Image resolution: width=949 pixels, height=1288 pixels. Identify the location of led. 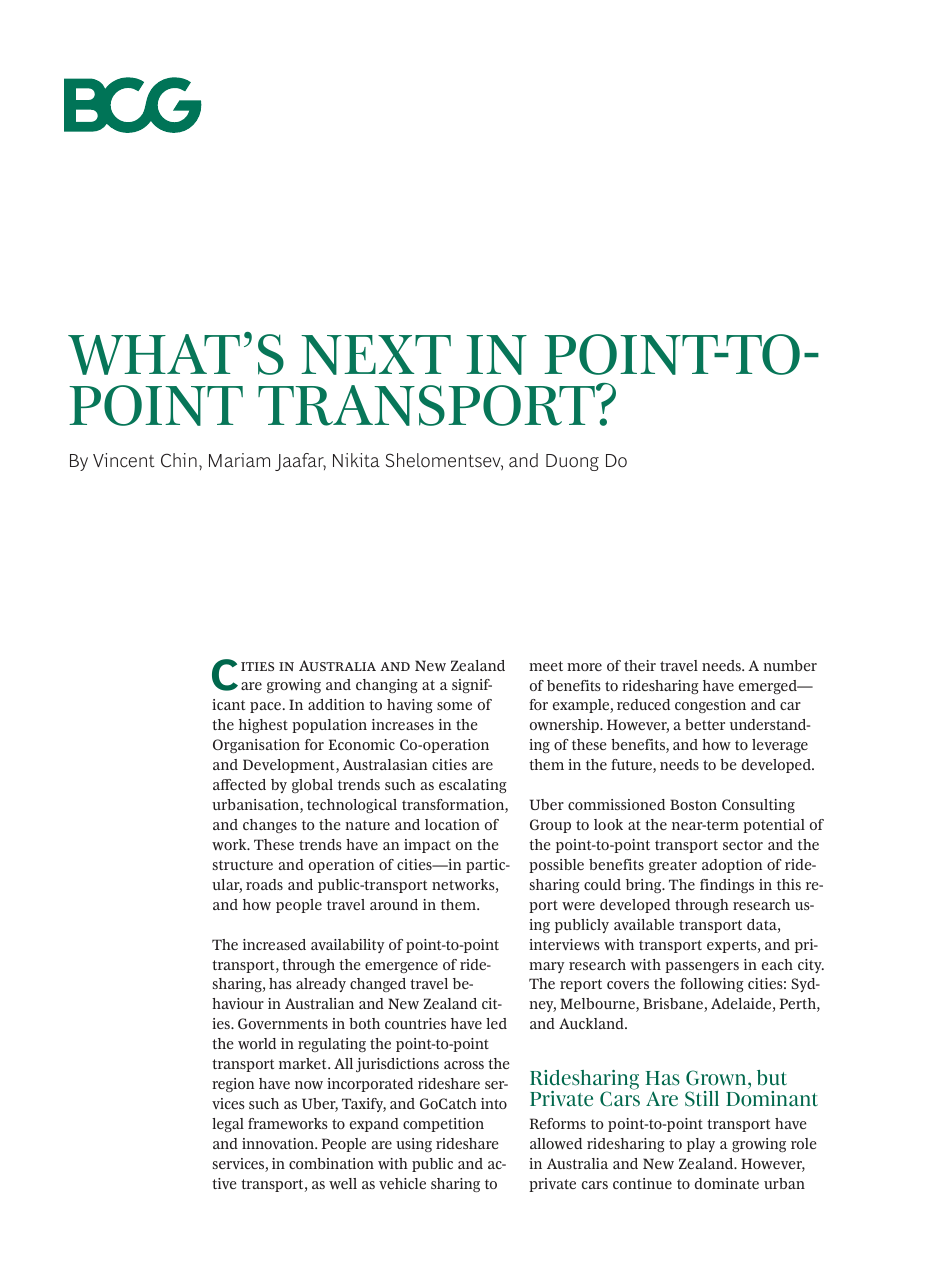
(496, 1023).
